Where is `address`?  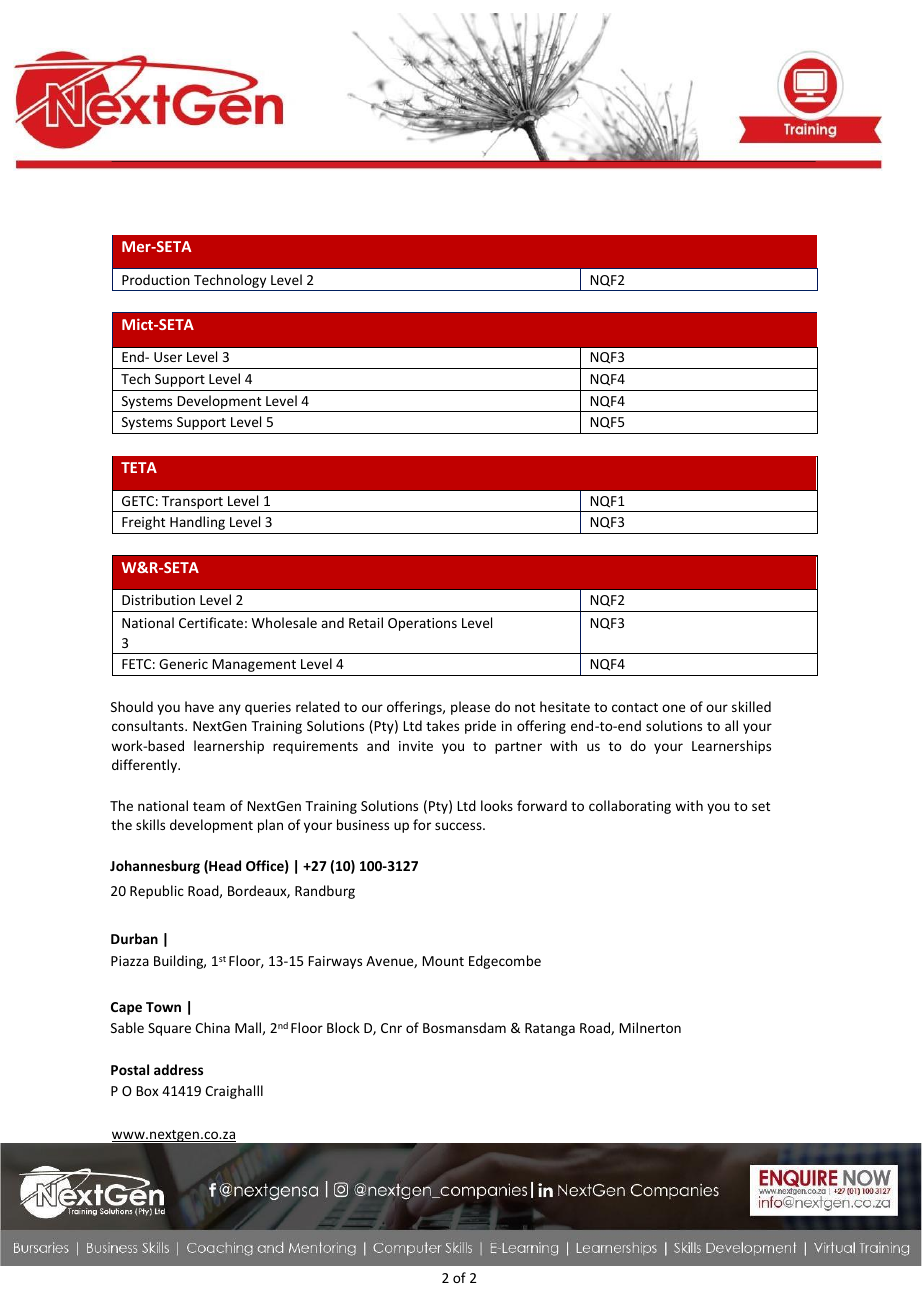 address is located at coordinates (178, 1069).
